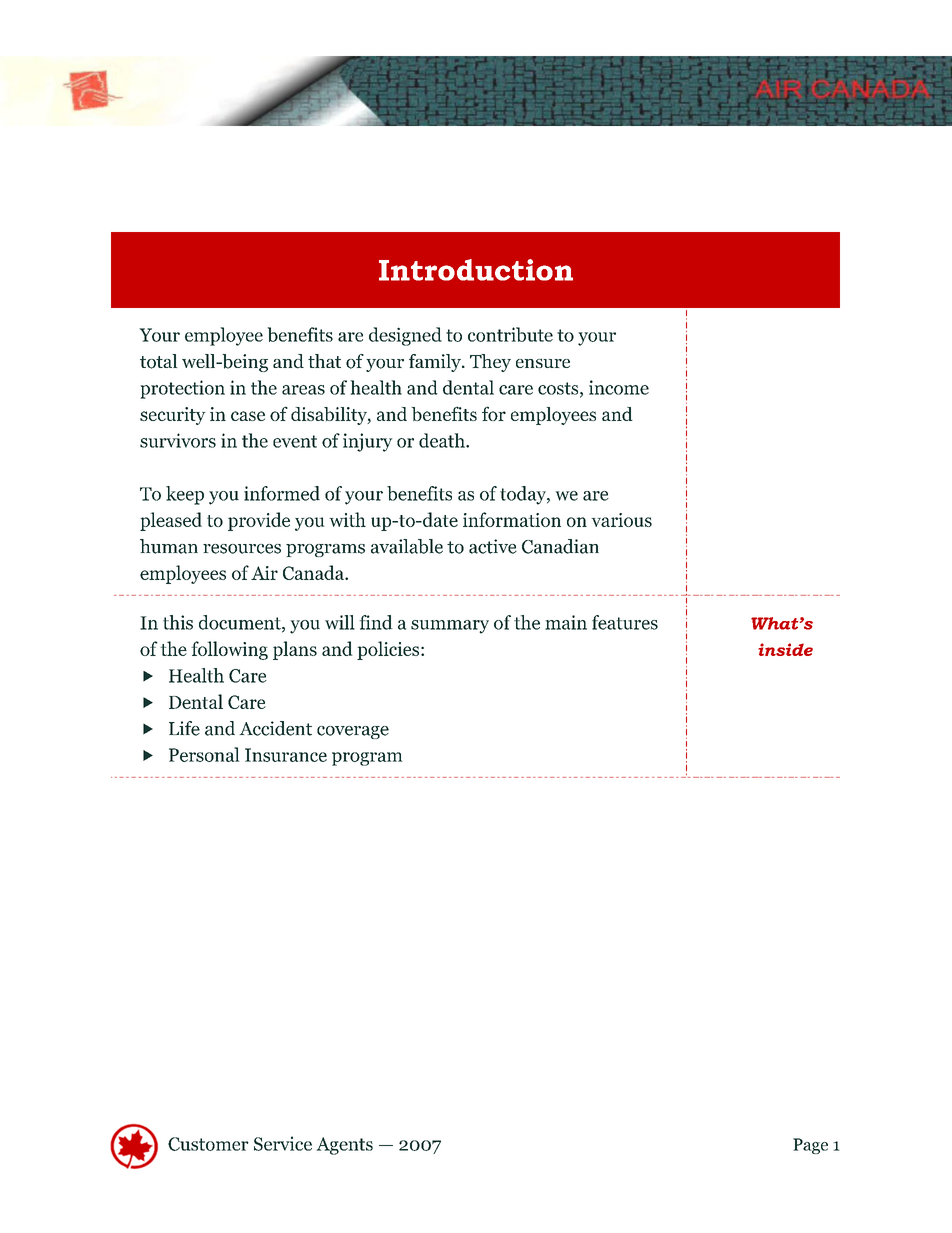 The image size is (952, 1233). What do you see at coordinates (493, 546) in the screenshot?
I see `active` at bounding box center [493, 546].
